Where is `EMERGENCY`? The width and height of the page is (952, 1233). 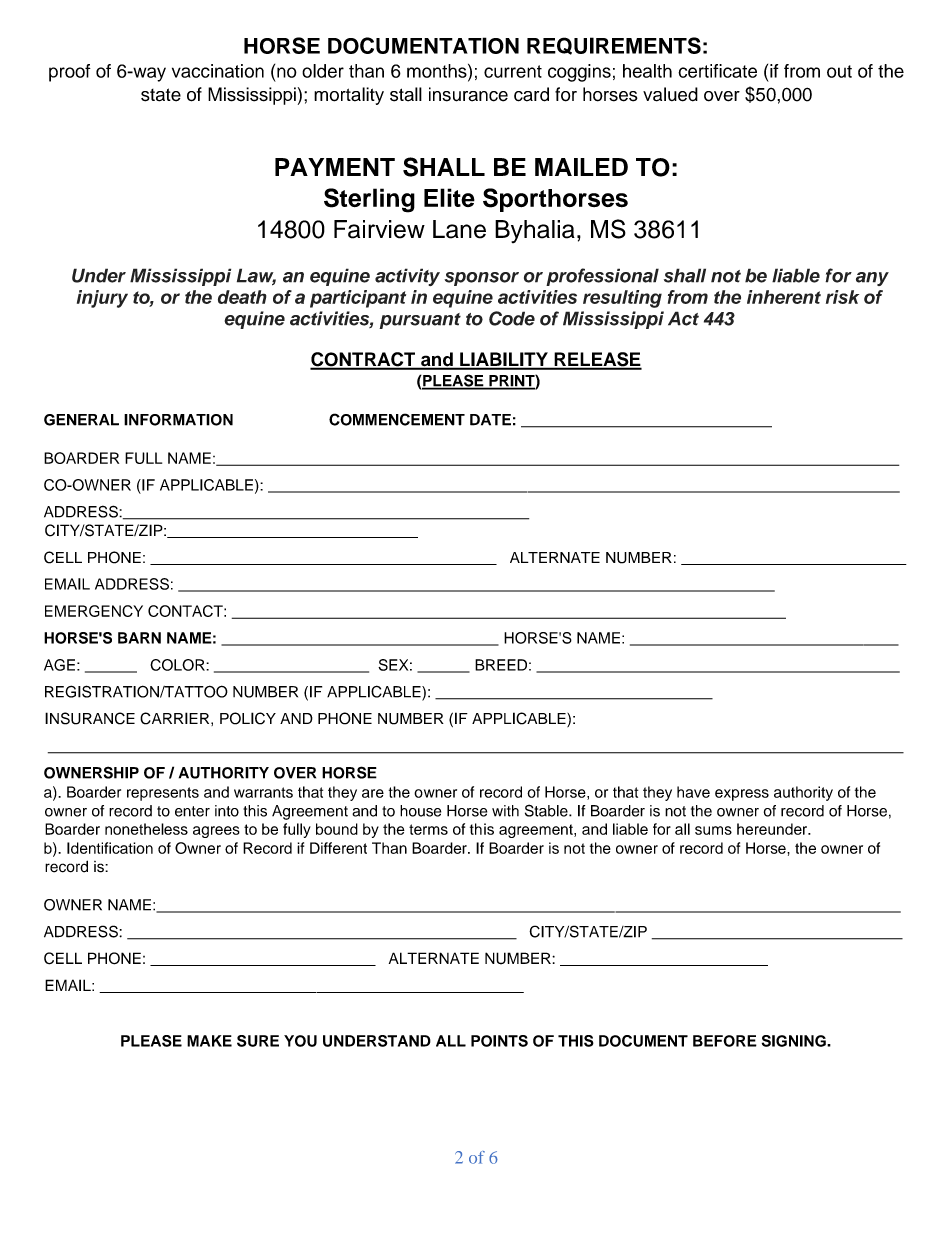 EMERGENCY is located at coordinates (94, 611).
